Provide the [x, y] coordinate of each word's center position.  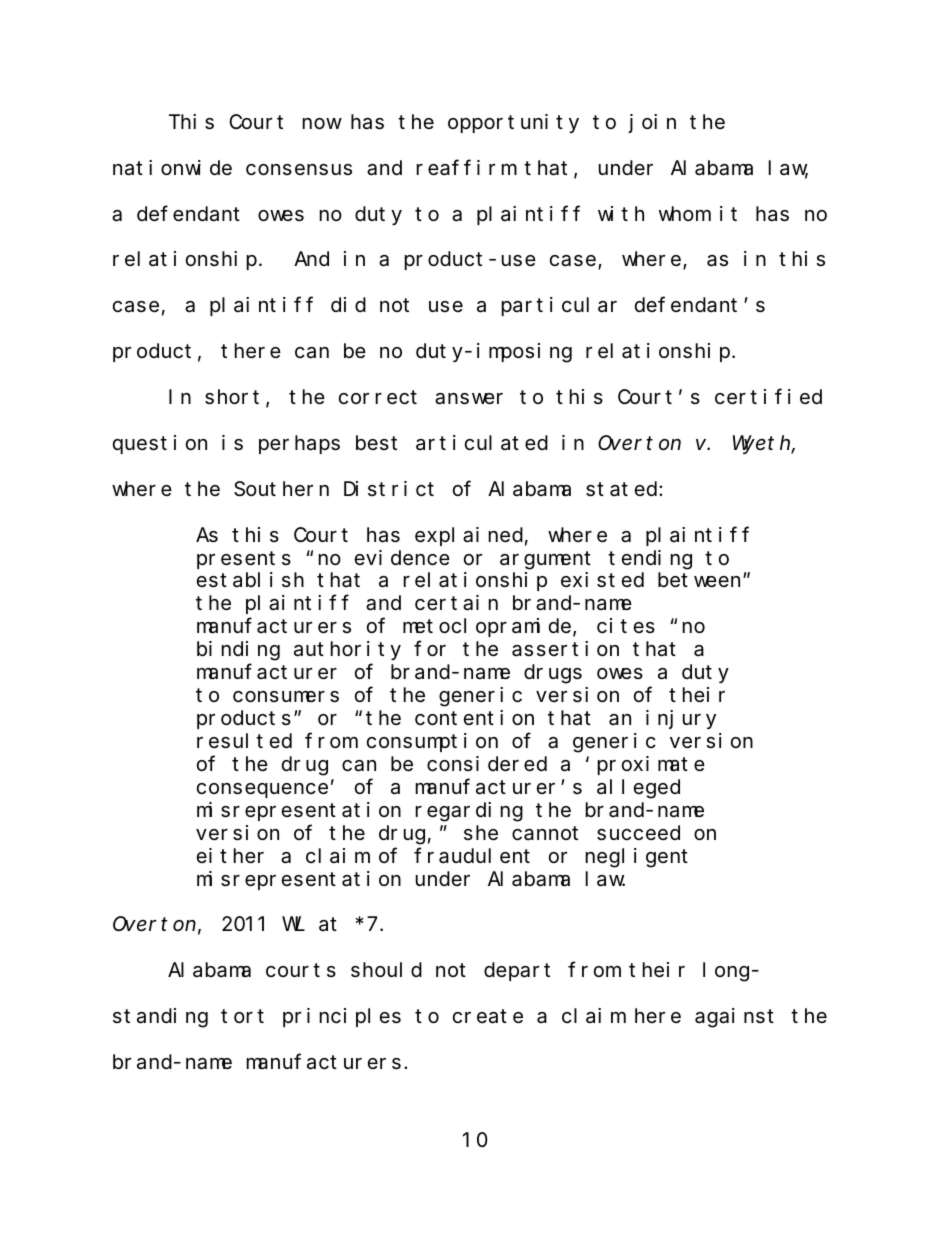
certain [456, 603]
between [701, 580]
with [621, 213]
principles [342, 1017]
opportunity [513, 123]
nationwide [172, 168]
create [488, 1017]
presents [244, 560]
